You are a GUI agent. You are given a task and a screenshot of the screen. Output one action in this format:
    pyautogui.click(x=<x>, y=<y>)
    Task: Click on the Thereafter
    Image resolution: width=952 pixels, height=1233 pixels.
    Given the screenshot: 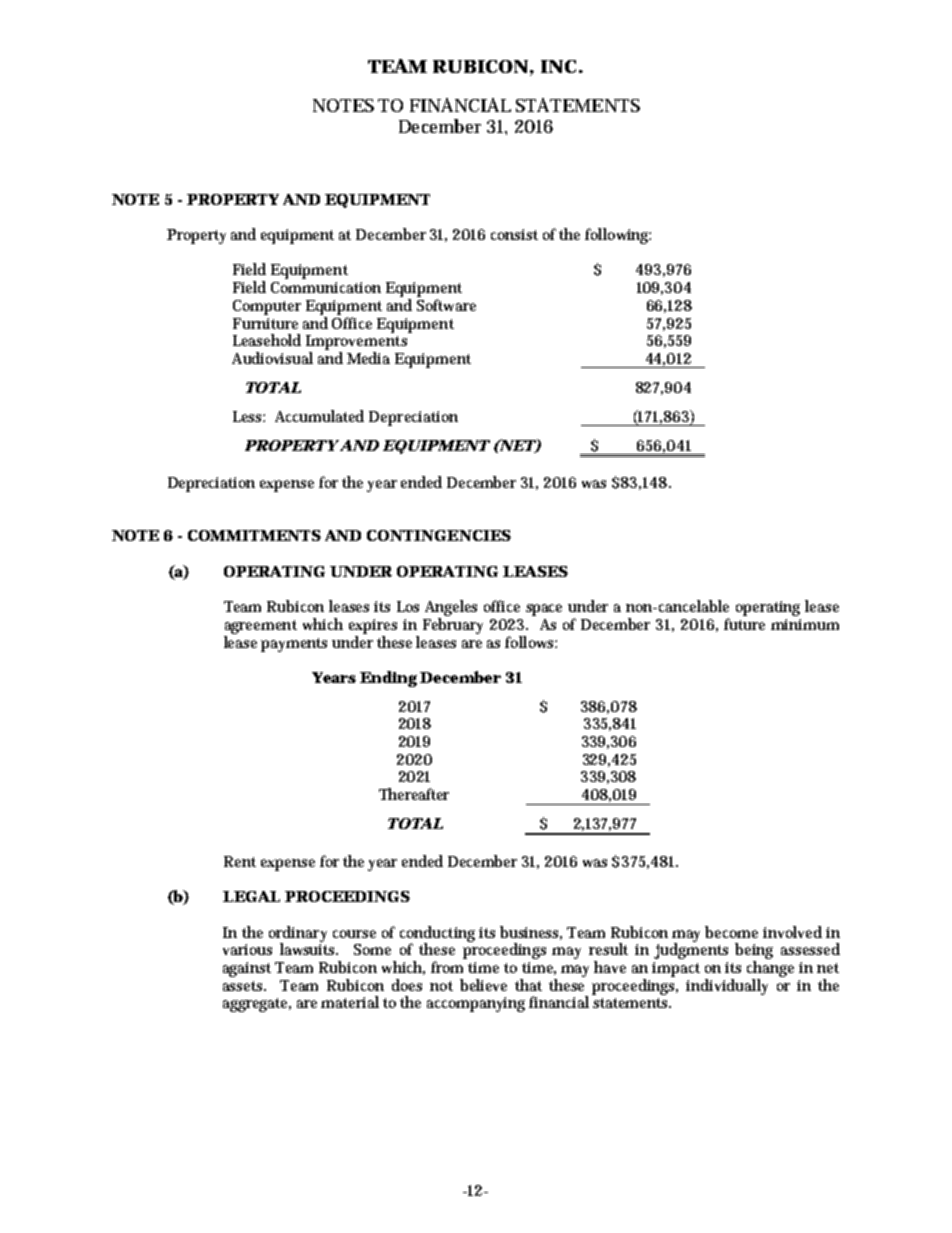 What is the action you would take?
    pyautogui.click(x=414, y=794)
